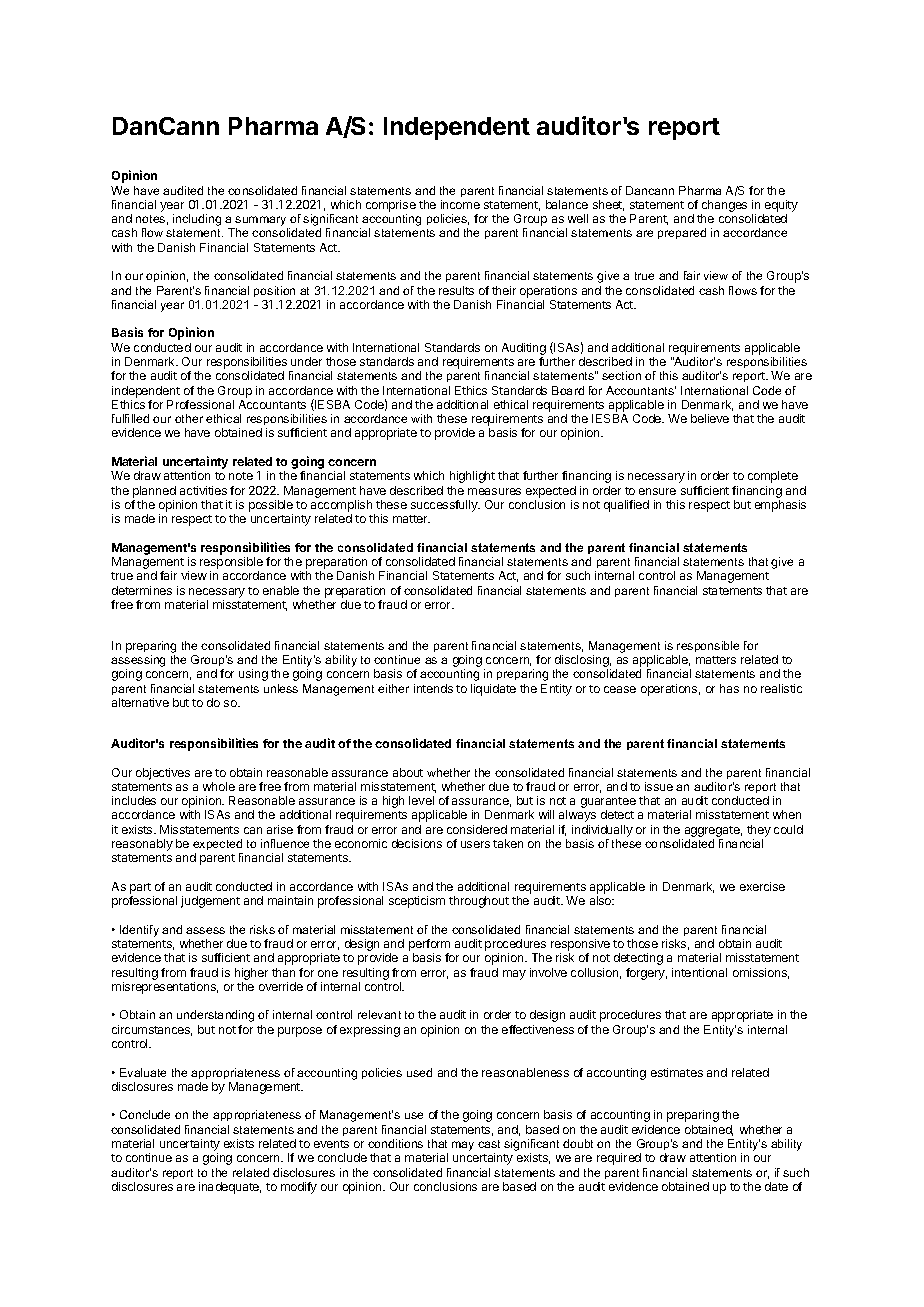  I want to click on judgement, so click(210, 902).
